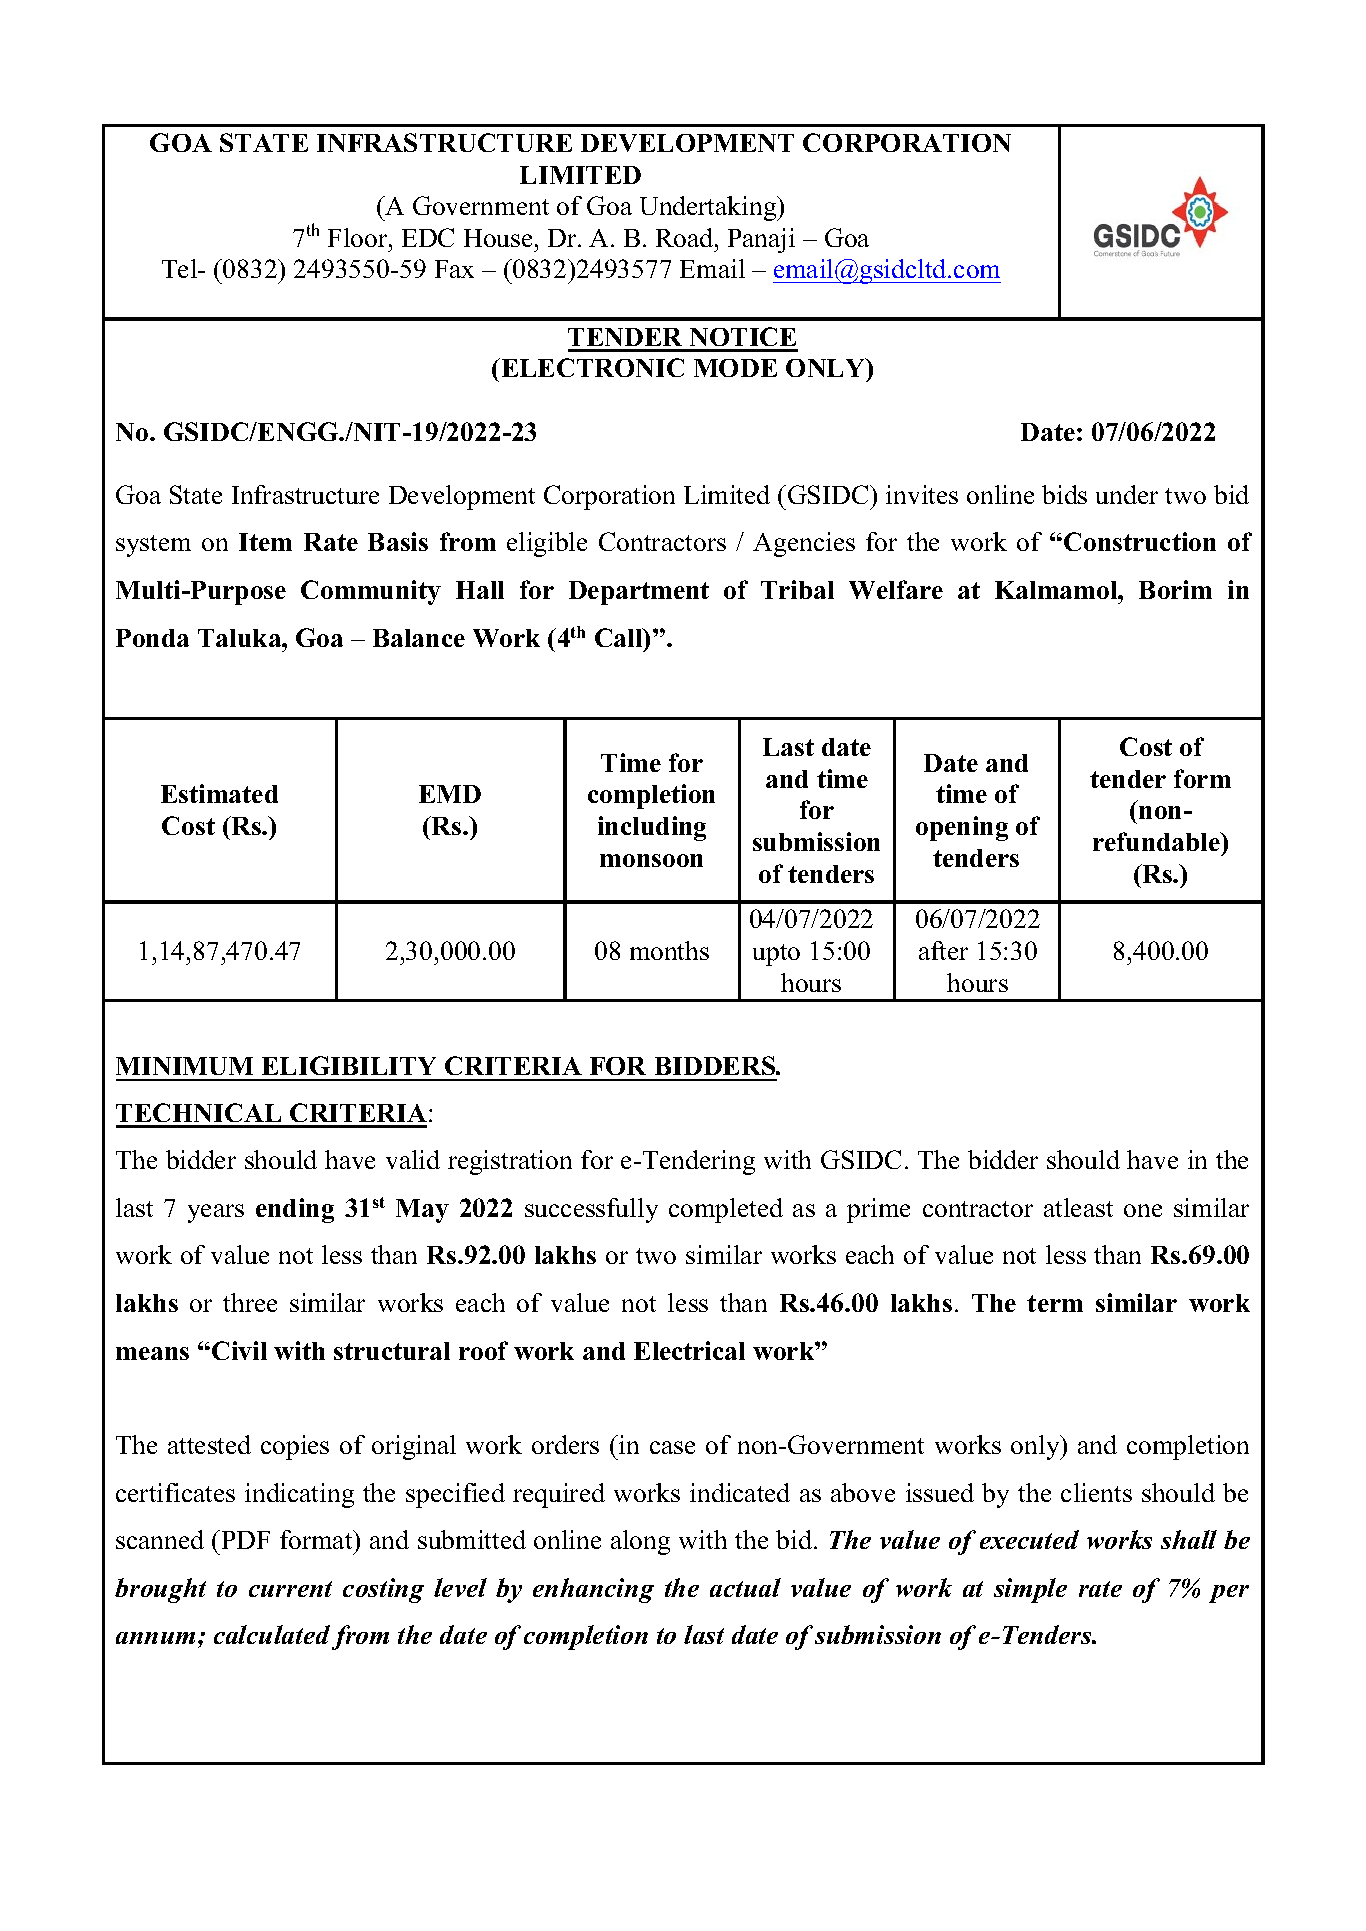 This screenshot has width=1366, height=1931. What do you see at coordinates (669, 950) in the screenshot?
I see `months` at bounding box center [669, 950].
